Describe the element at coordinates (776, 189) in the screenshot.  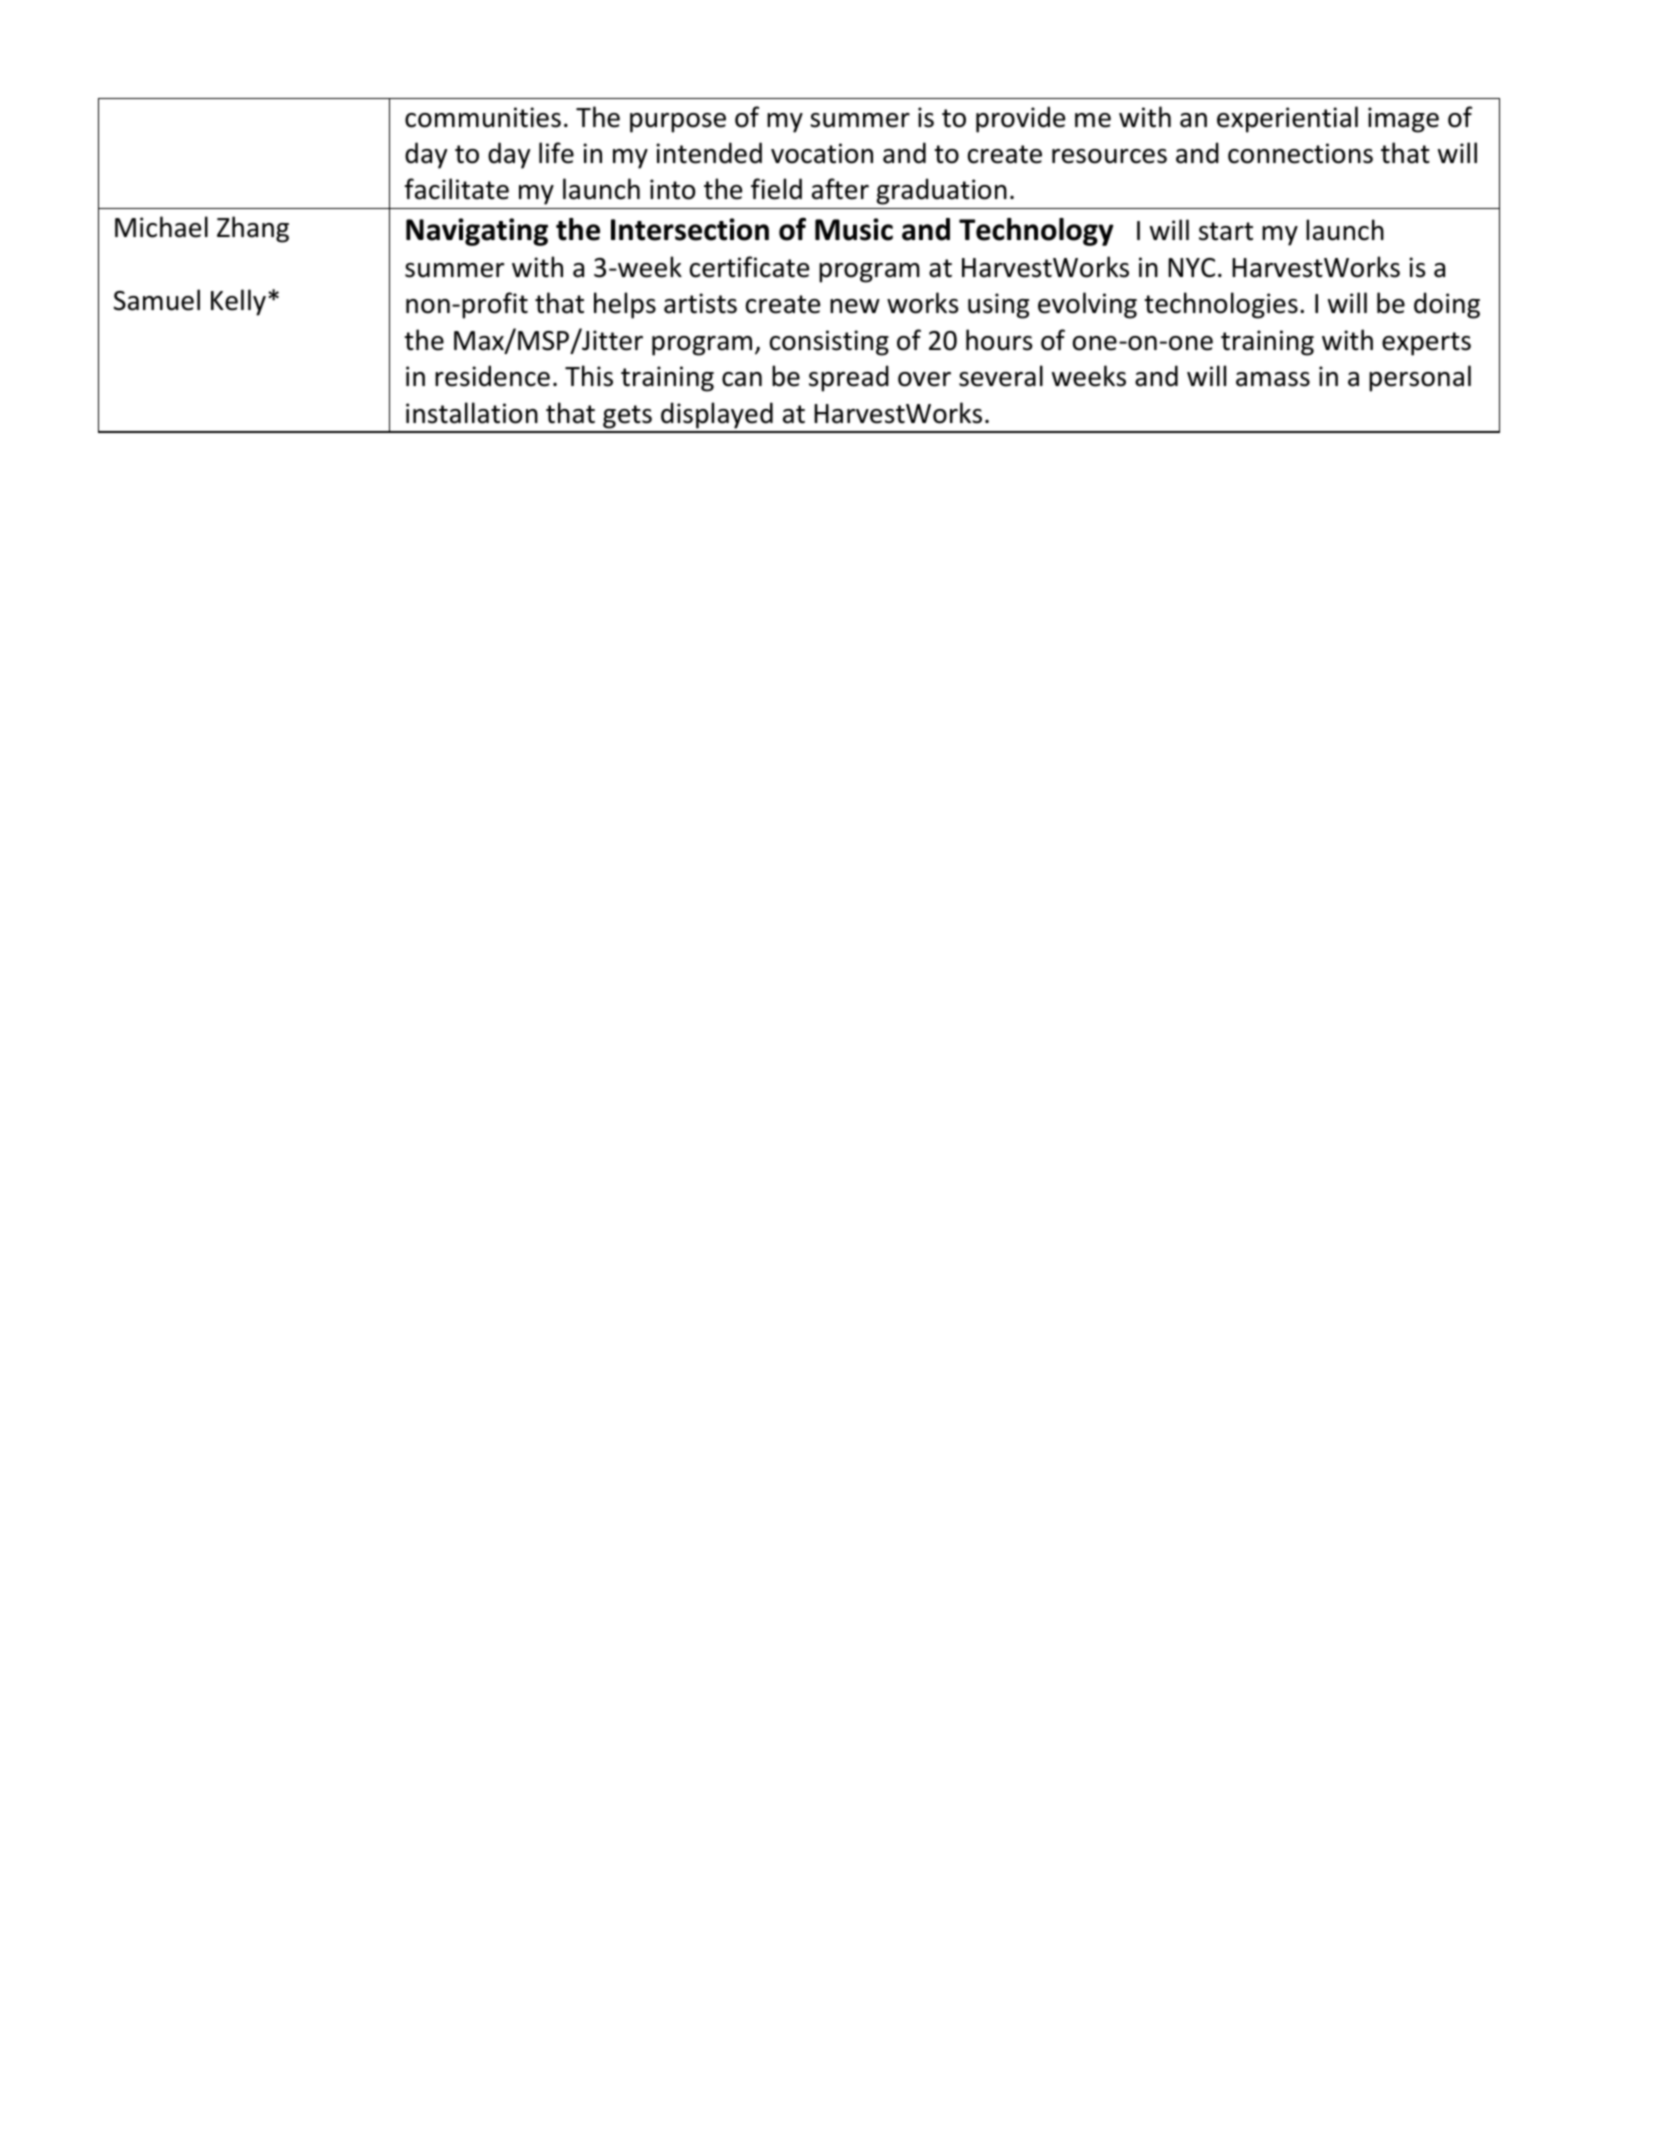
I see `field` at that location.
